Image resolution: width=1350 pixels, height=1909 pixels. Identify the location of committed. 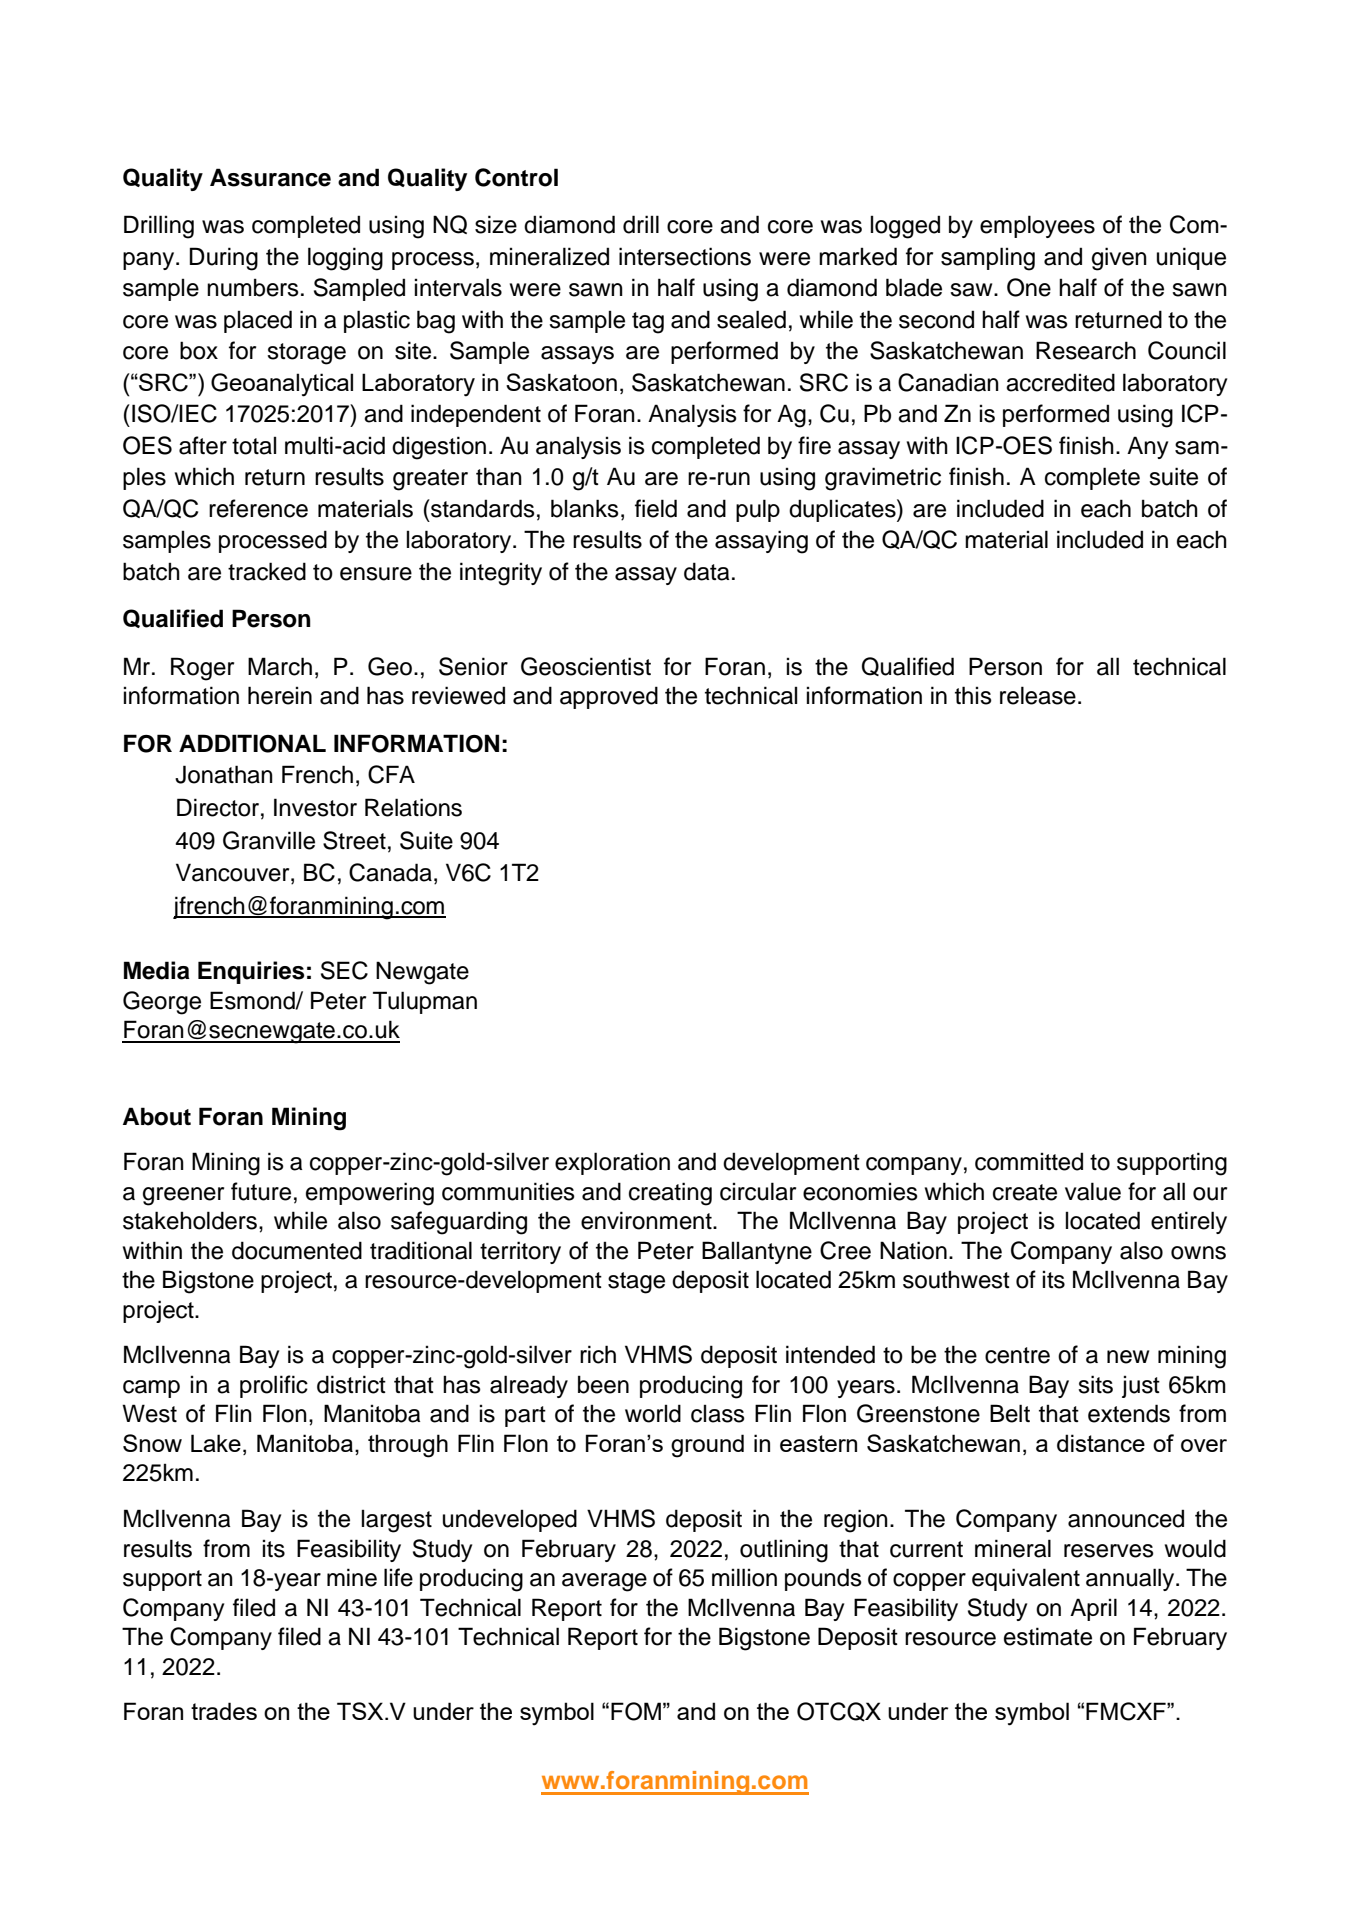
(1029, 1161).
